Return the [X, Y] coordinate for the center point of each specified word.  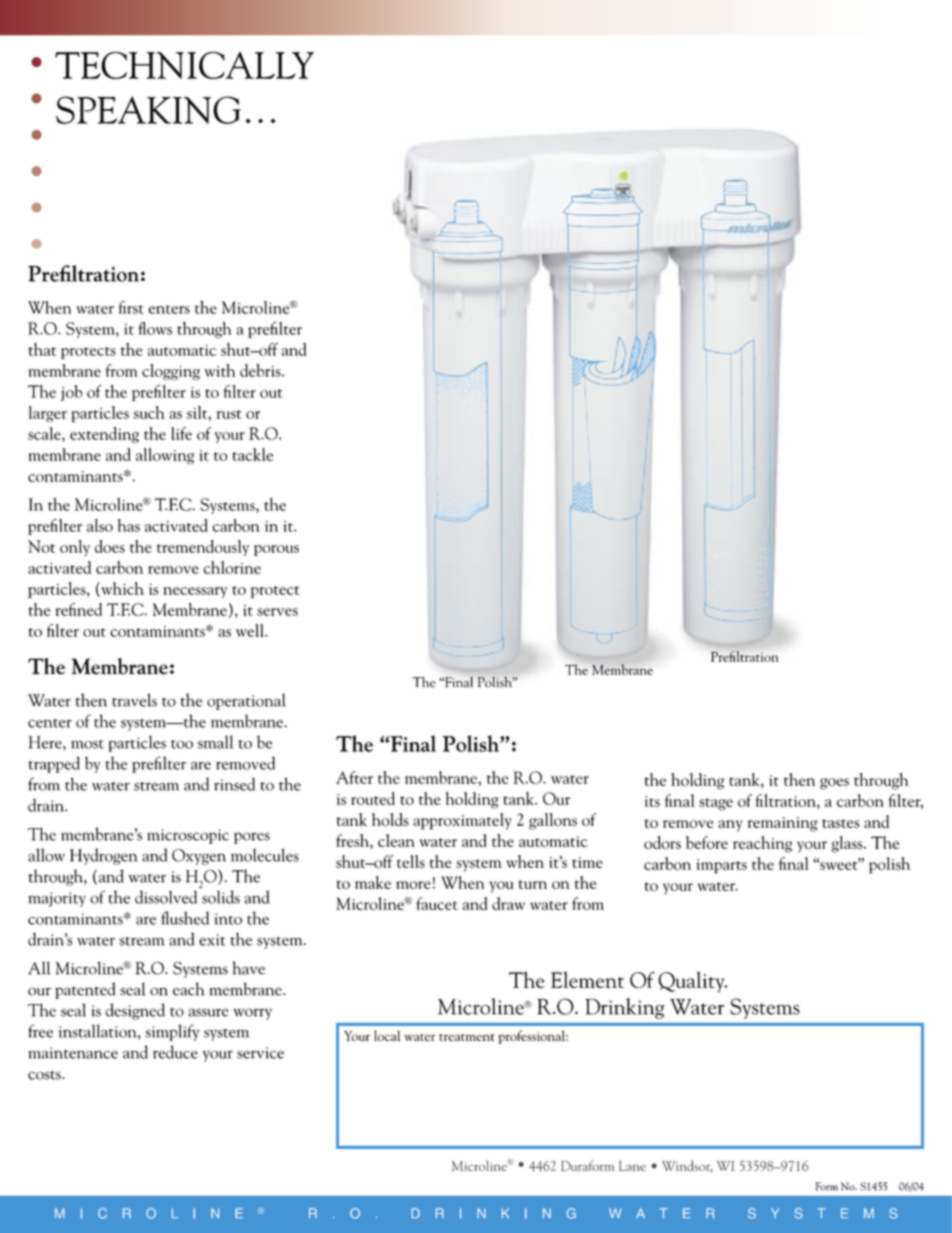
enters [169, 309]
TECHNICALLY [184, 65]
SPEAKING [148, 110]
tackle [252, 454]
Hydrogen [103, 856]
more [413, 885]
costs [45, 1075]
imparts [722, 866]
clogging [171, 372]
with [220, 370]
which [121, 589]
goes [834, 784]
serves [277, 612]
